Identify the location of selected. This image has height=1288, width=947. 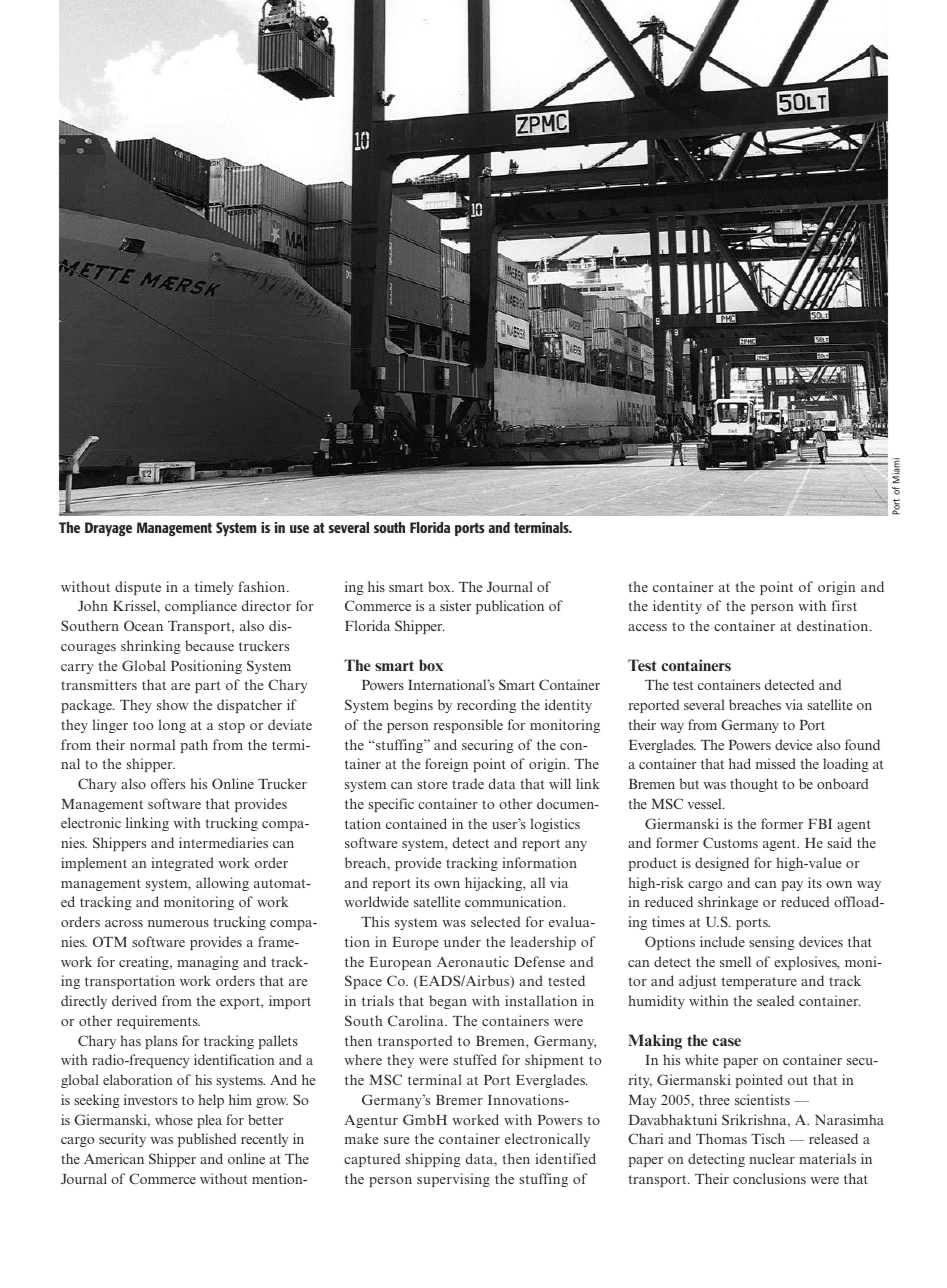
(495, 921).
